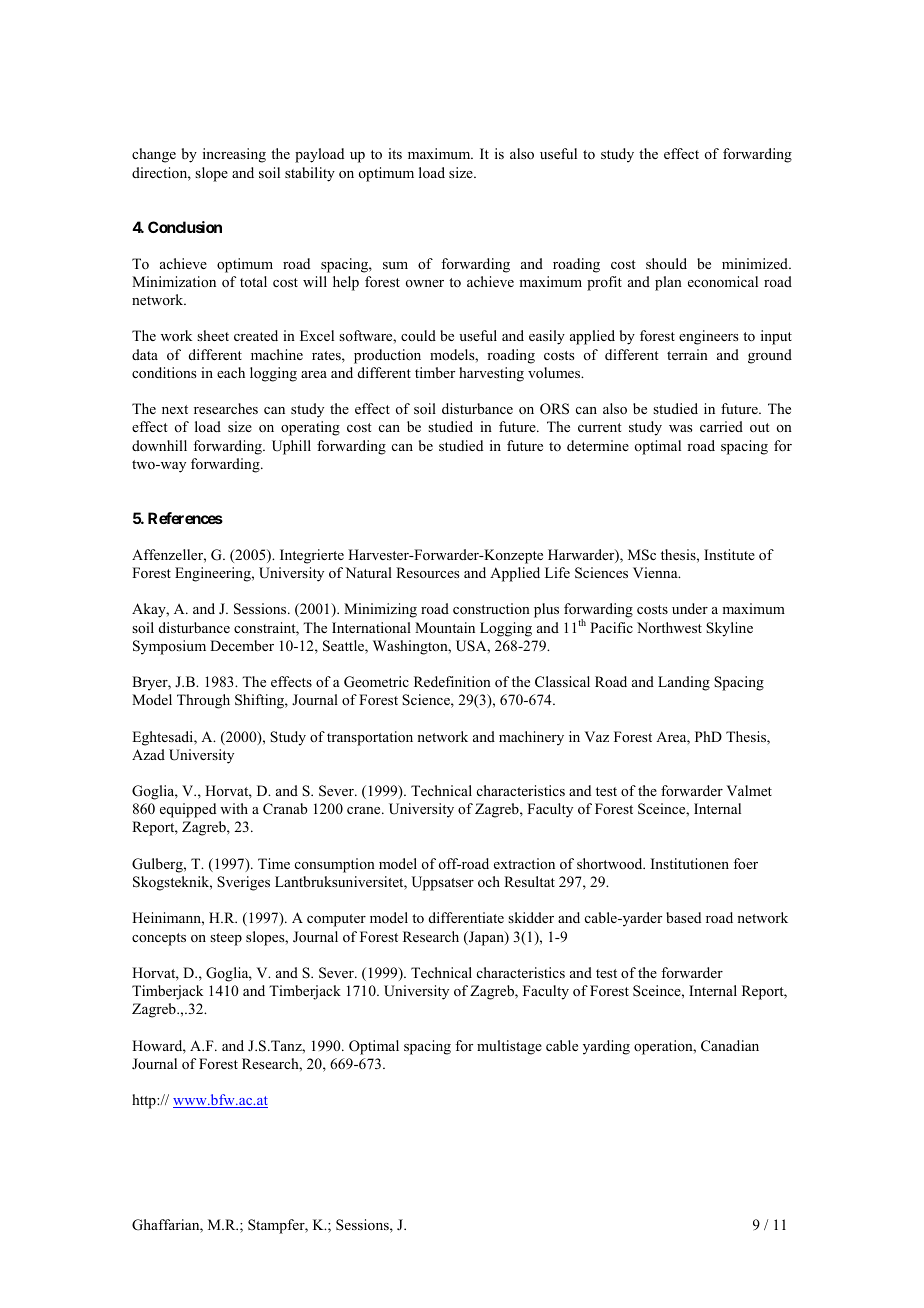  Describe the element at coordinates (509, 1047) in the screenshot. I see `multistage` at that location.
